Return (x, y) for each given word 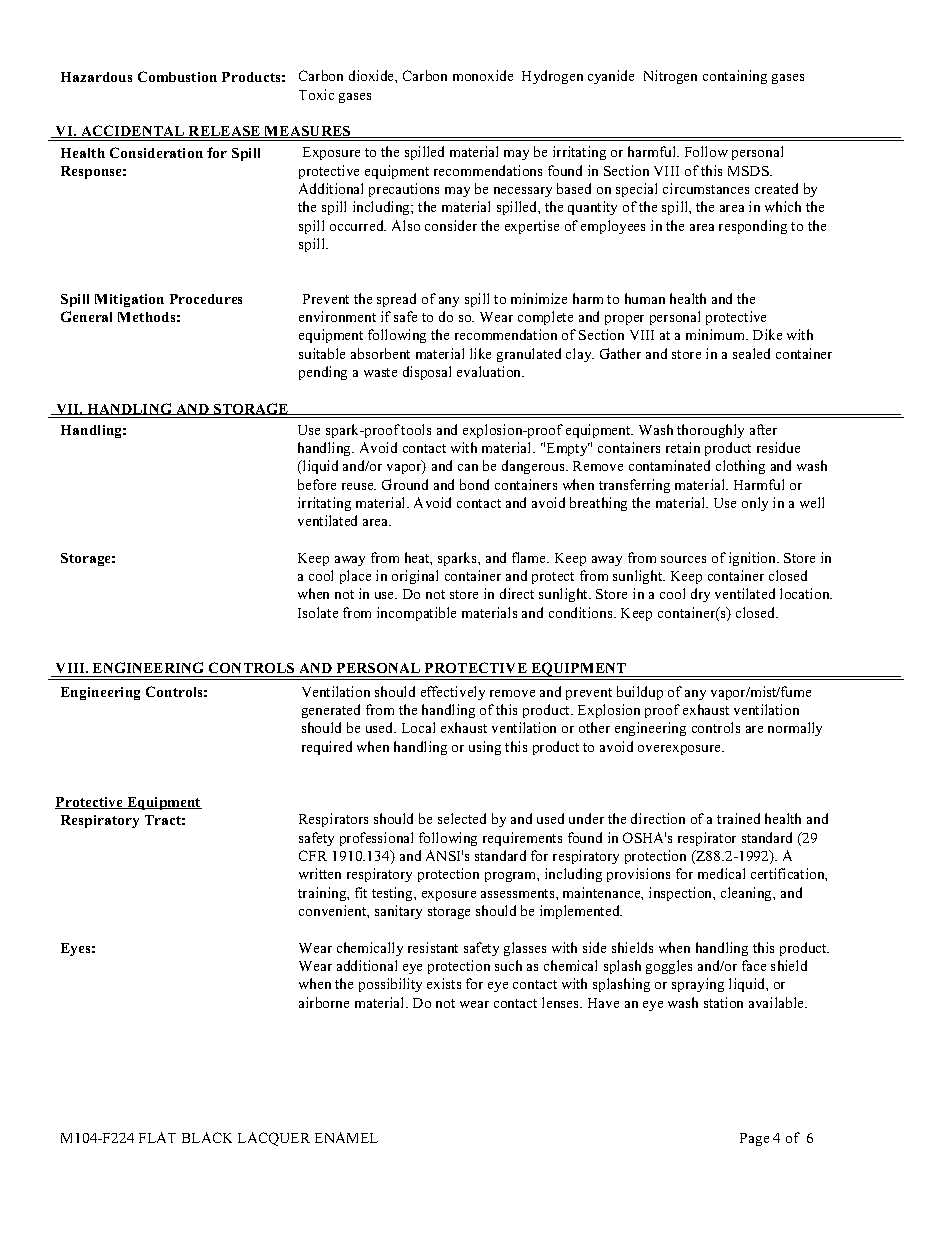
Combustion (177, 76)
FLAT (157, 1137)
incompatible (416, 614)
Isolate (318, 612)
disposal (427, 373)
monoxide (483, 75)
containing (735, 77)
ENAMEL (346, 1137)
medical (721, 873)
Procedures (206, 299)
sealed (751, 353)
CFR (313, 855)
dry (700, 595)
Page (754, 1139)
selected (462, 818)
